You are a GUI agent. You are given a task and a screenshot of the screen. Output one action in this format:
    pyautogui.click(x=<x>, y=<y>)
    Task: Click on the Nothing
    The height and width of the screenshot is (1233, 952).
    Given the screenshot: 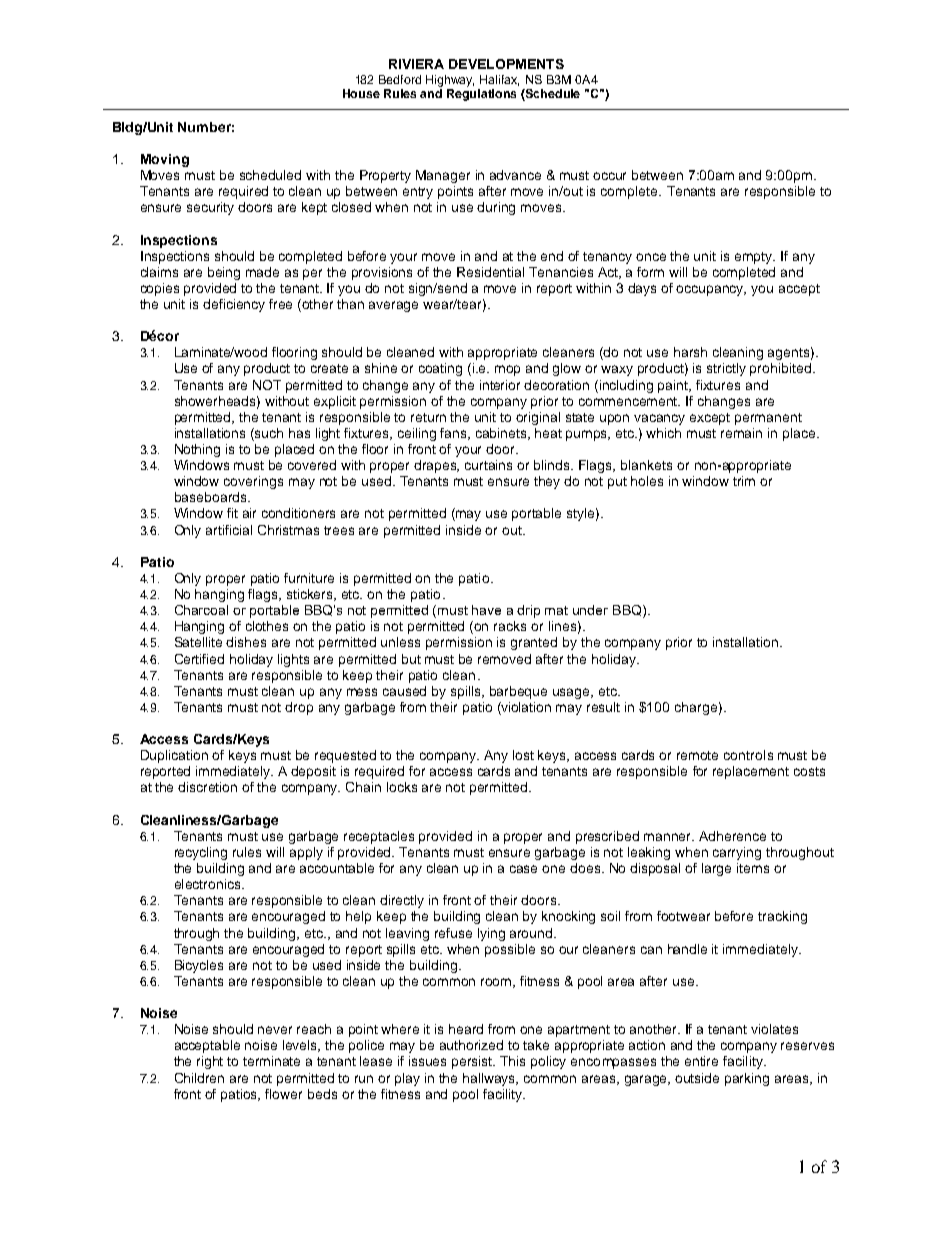 What is the action you would take?
    pyautogui.click(x=197, y=450)
